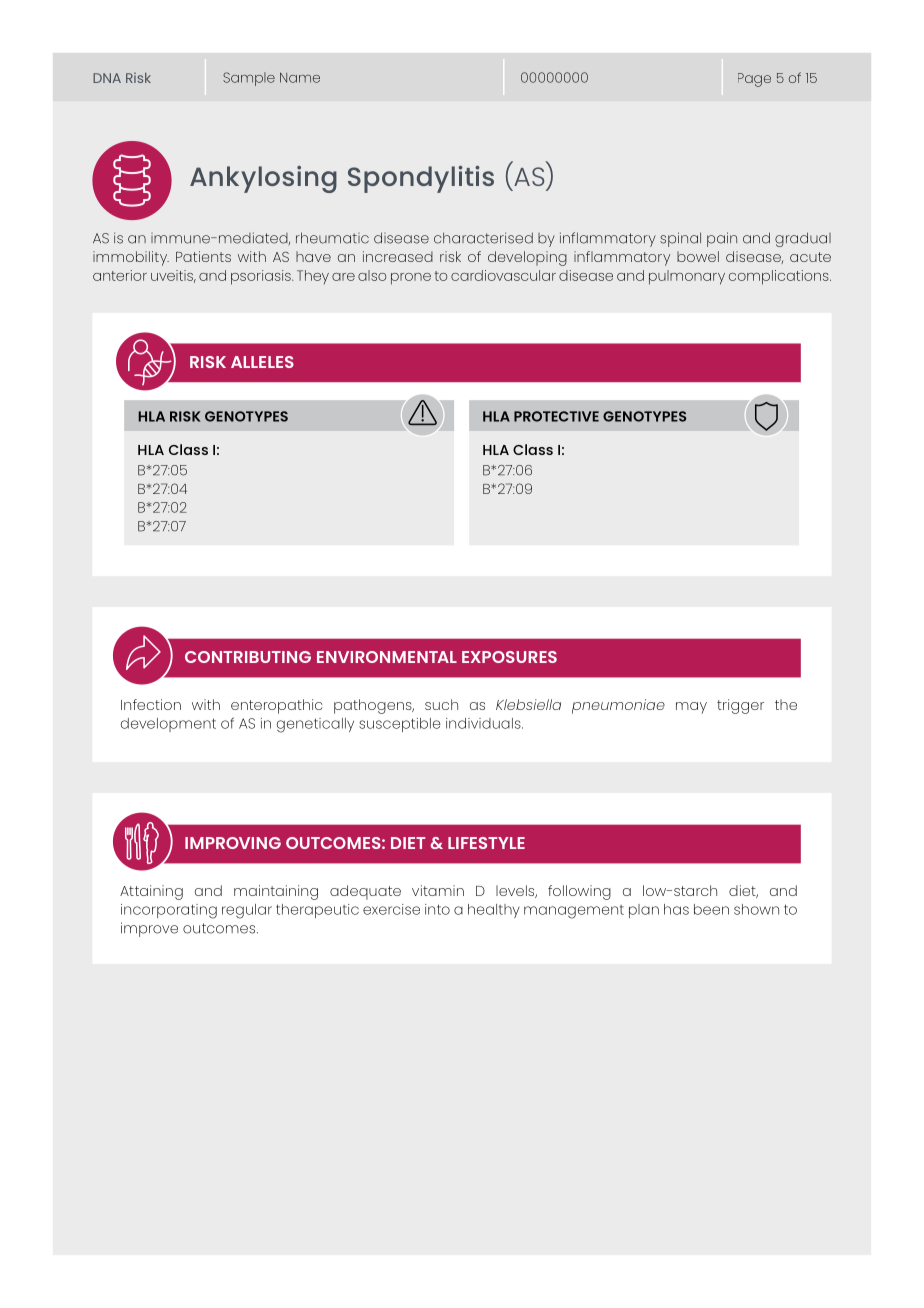 This image has height=1308, width=924. I want to click on PROTECTIVE, so click(556, 416).
